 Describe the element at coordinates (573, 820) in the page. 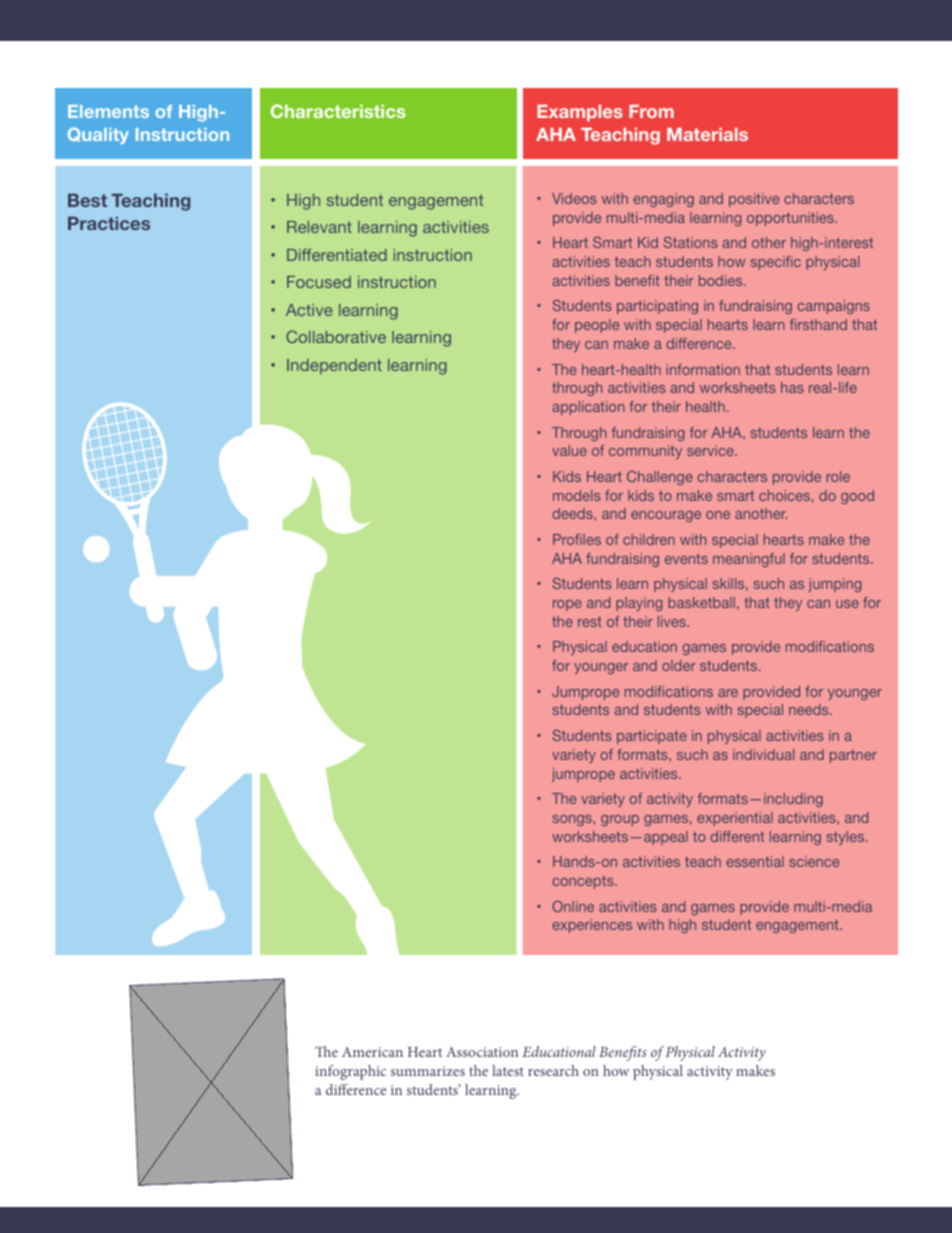

I see `songs` at that location.
